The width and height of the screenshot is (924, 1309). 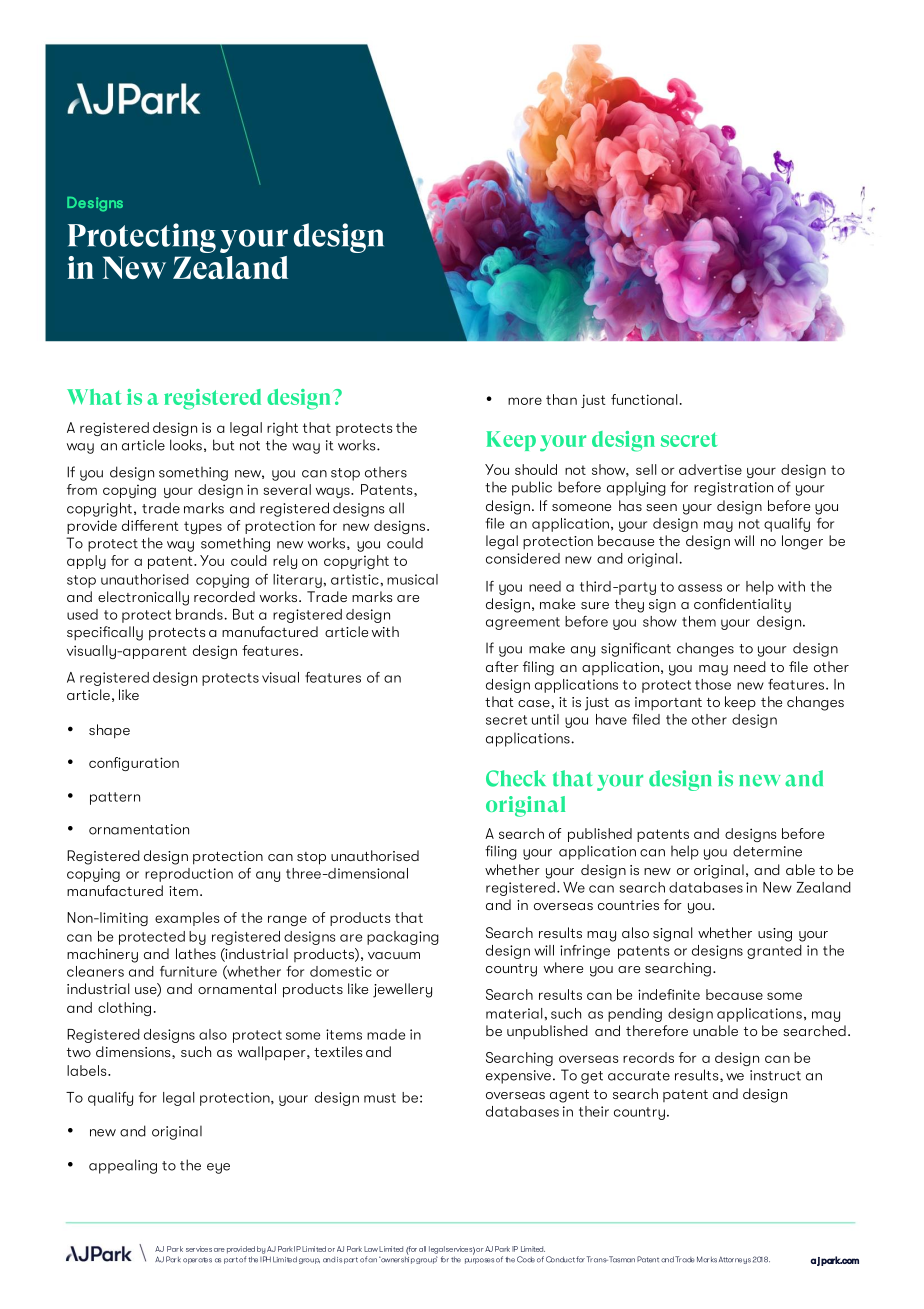 What do you see at coordinates (197, 1260) in the screenshot?
I see `operates` at bounding box center [197, 1260].
